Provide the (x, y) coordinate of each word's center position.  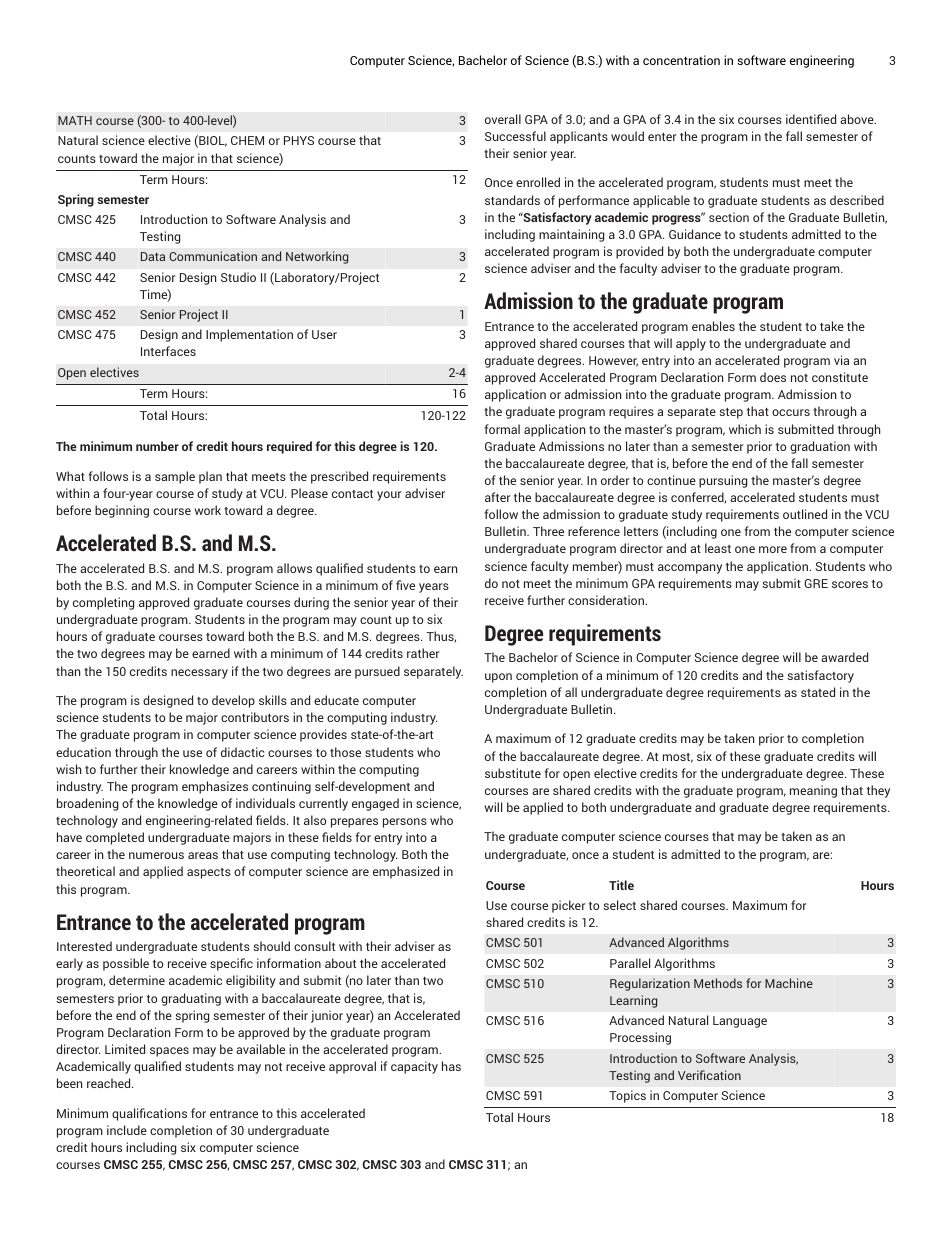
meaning (813, 791)
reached (110, 1083)
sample (175, 477)
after (498, 497)
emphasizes (215, 787)
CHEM (247, 140)
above (858, 119)
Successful (515, 136)
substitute (513, 773)
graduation (820, 447)
